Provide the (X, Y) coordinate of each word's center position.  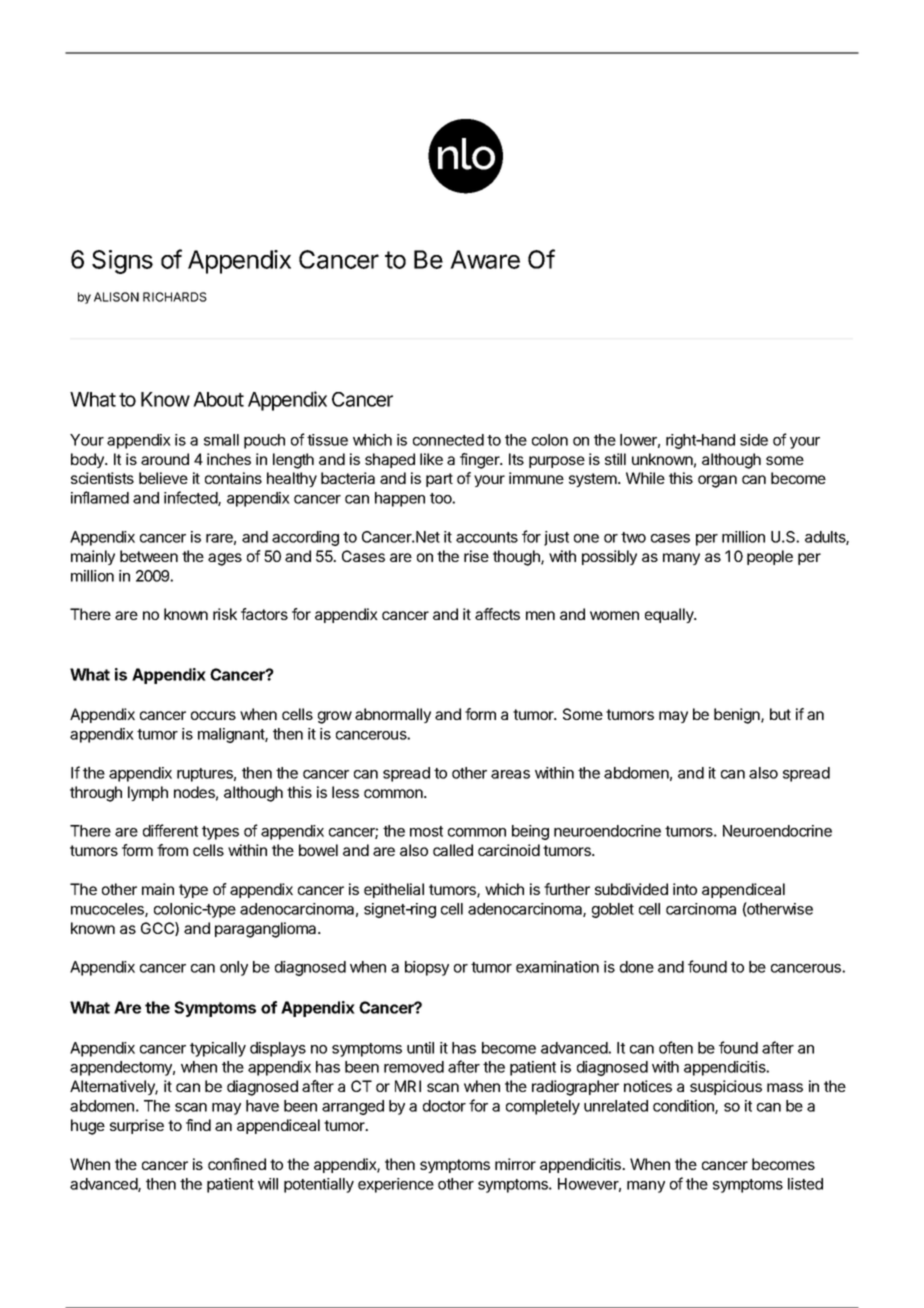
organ (717, 481)
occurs (213, 715)
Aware (485, 259)
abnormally (393, 715)
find (198, 1125)
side (754, 440)
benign (738, 716)
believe (163, 478)
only (234, 968)
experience (396, 1185)
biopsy (427, 968)
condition (684, 1107)
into (685, 889)
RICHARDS (175, 297)
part (439, 480)
